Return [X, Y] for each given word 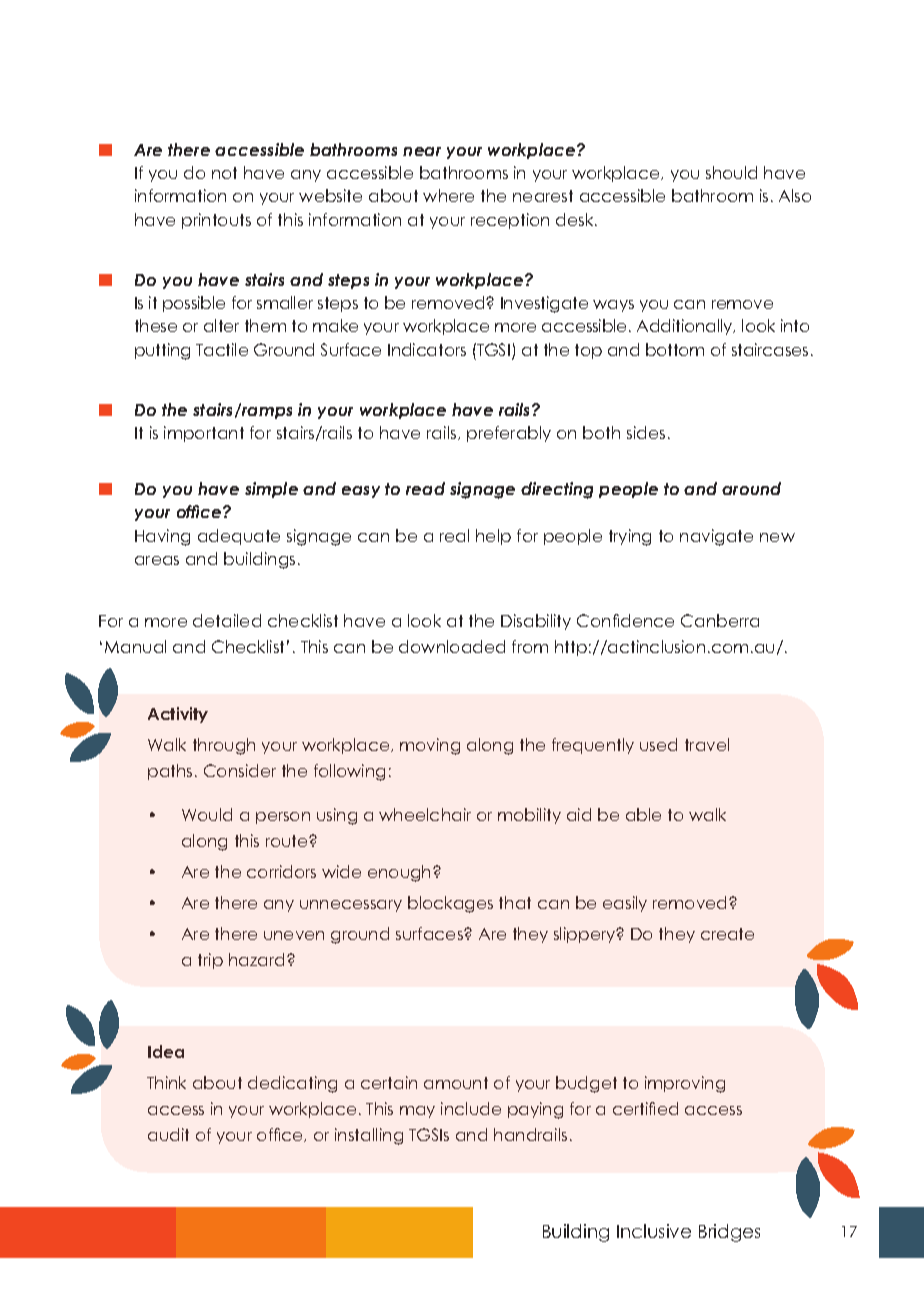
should [731, 172]
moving [430, 746]
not [224, 173]
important [204, 434]
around [751, 488]
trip [210, 961]
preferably [509, 434]
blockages [450, 904]
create [727, 934]
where [448, 195]
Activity [178, 715]
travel [707, 744]
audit [168, 1134]
